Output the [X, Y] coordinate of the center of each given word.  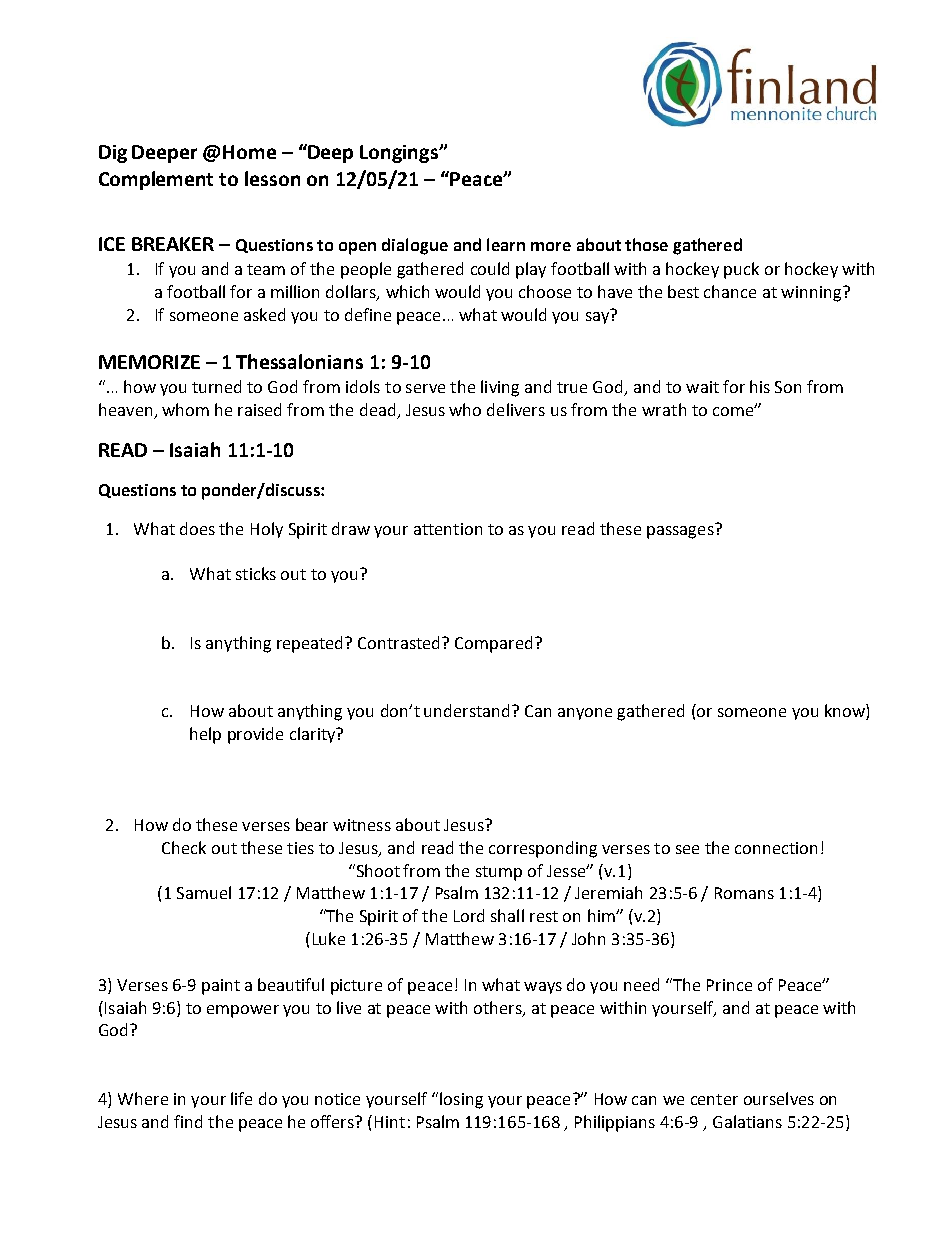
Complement [156, 180]
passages [681, 531]
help [205, 735]
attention [448, 529]
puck [741, 270]
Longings [400, 154]
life [241, 1098]
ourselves [779, 1098]
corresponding [543, 849]
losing [461, 1100]
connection [776, 848]
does [197, 528]
